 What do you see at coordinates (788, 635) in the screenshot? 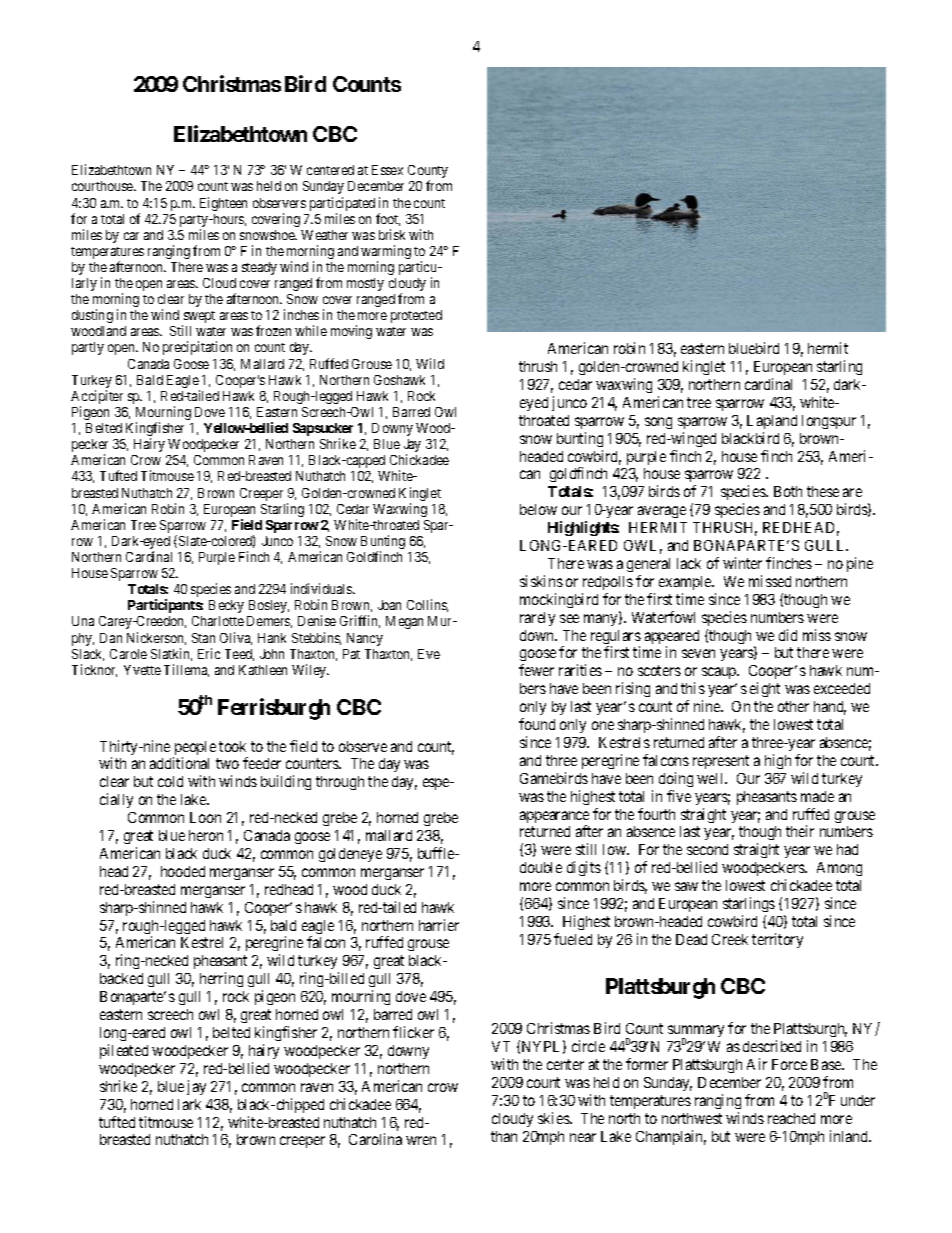
I see `did` at bounding box center [788, 635].
